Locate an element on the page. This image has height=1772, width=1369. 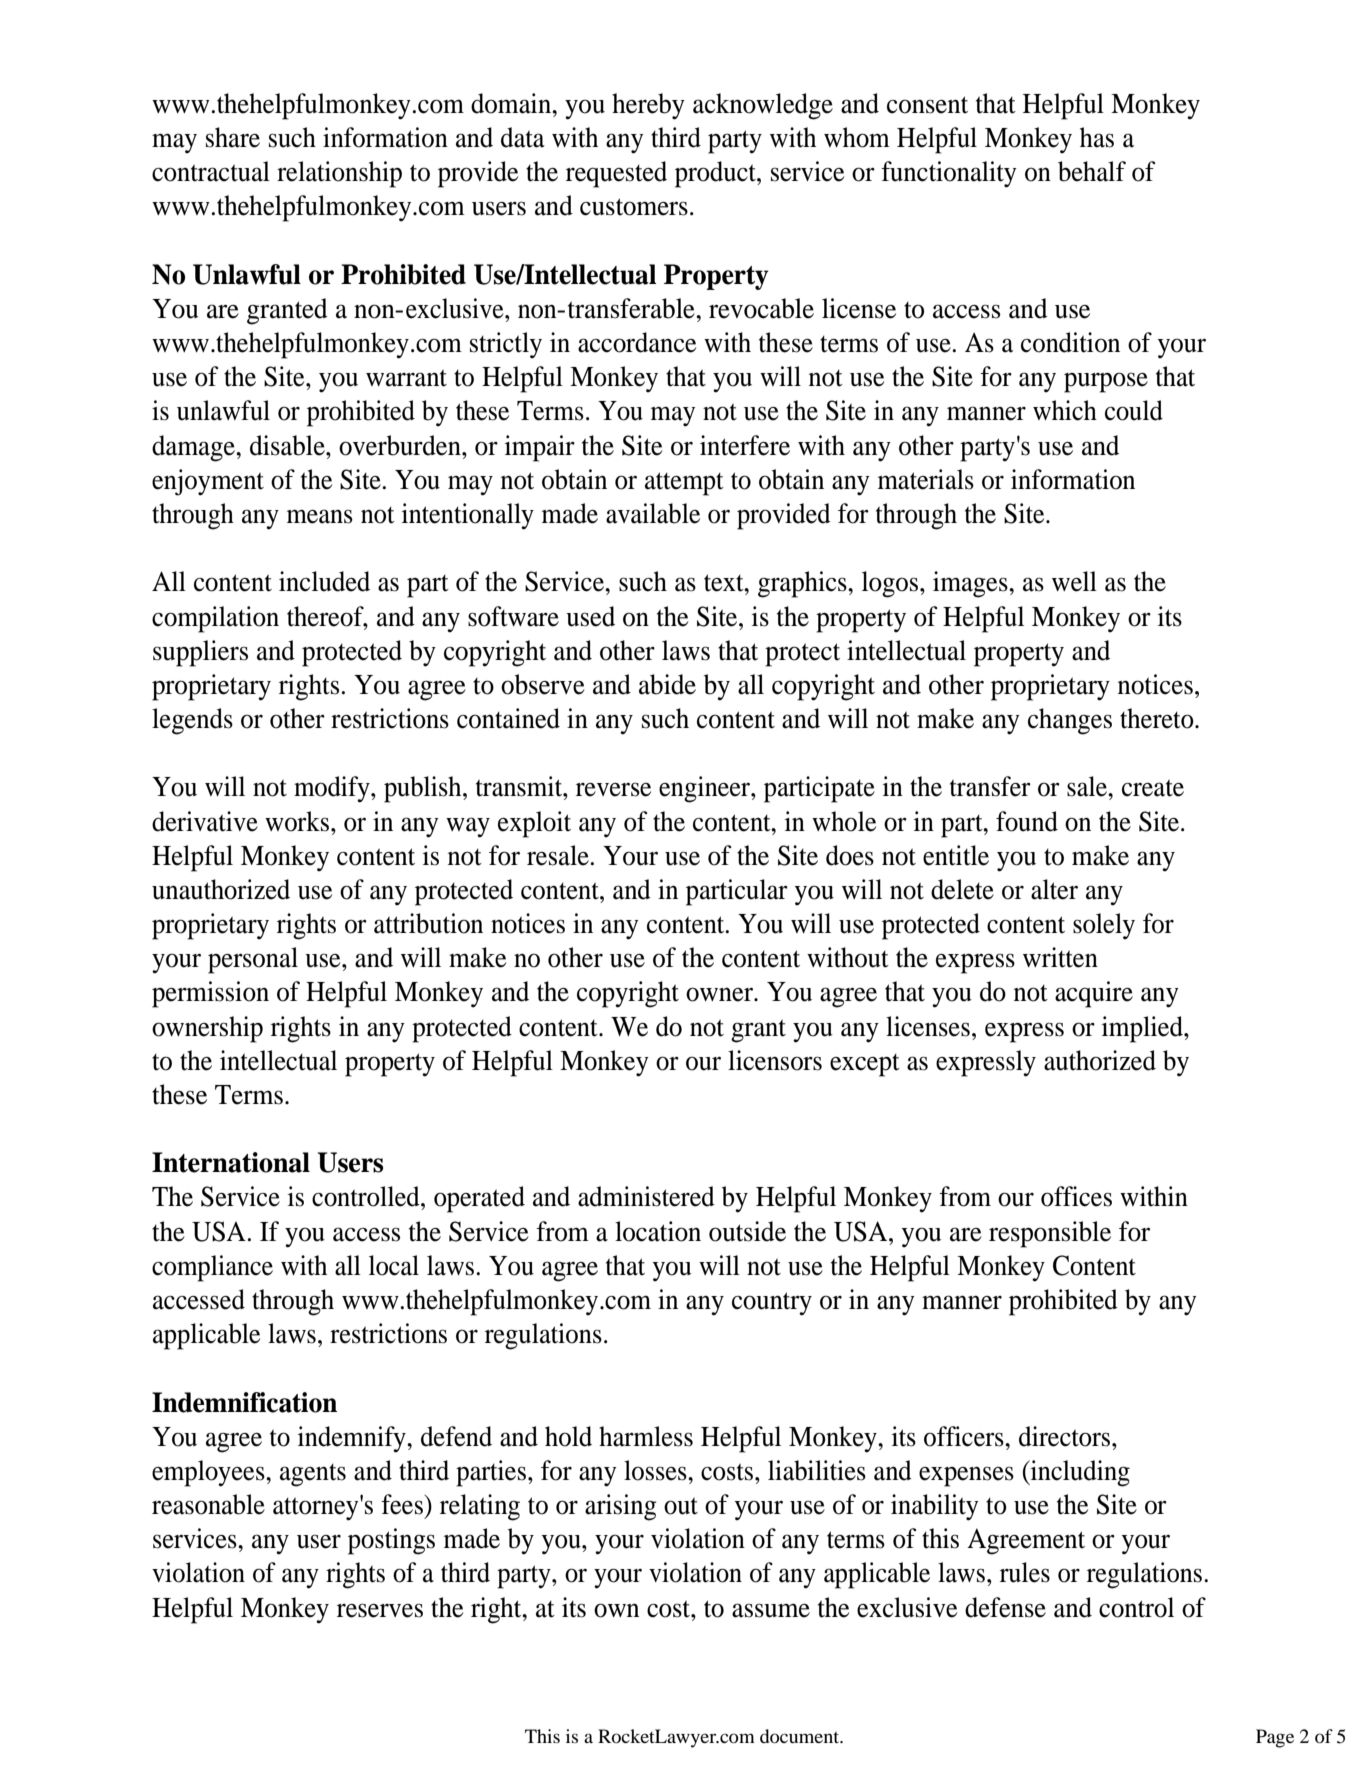
thereto is located at coordinates (1158, 718).
